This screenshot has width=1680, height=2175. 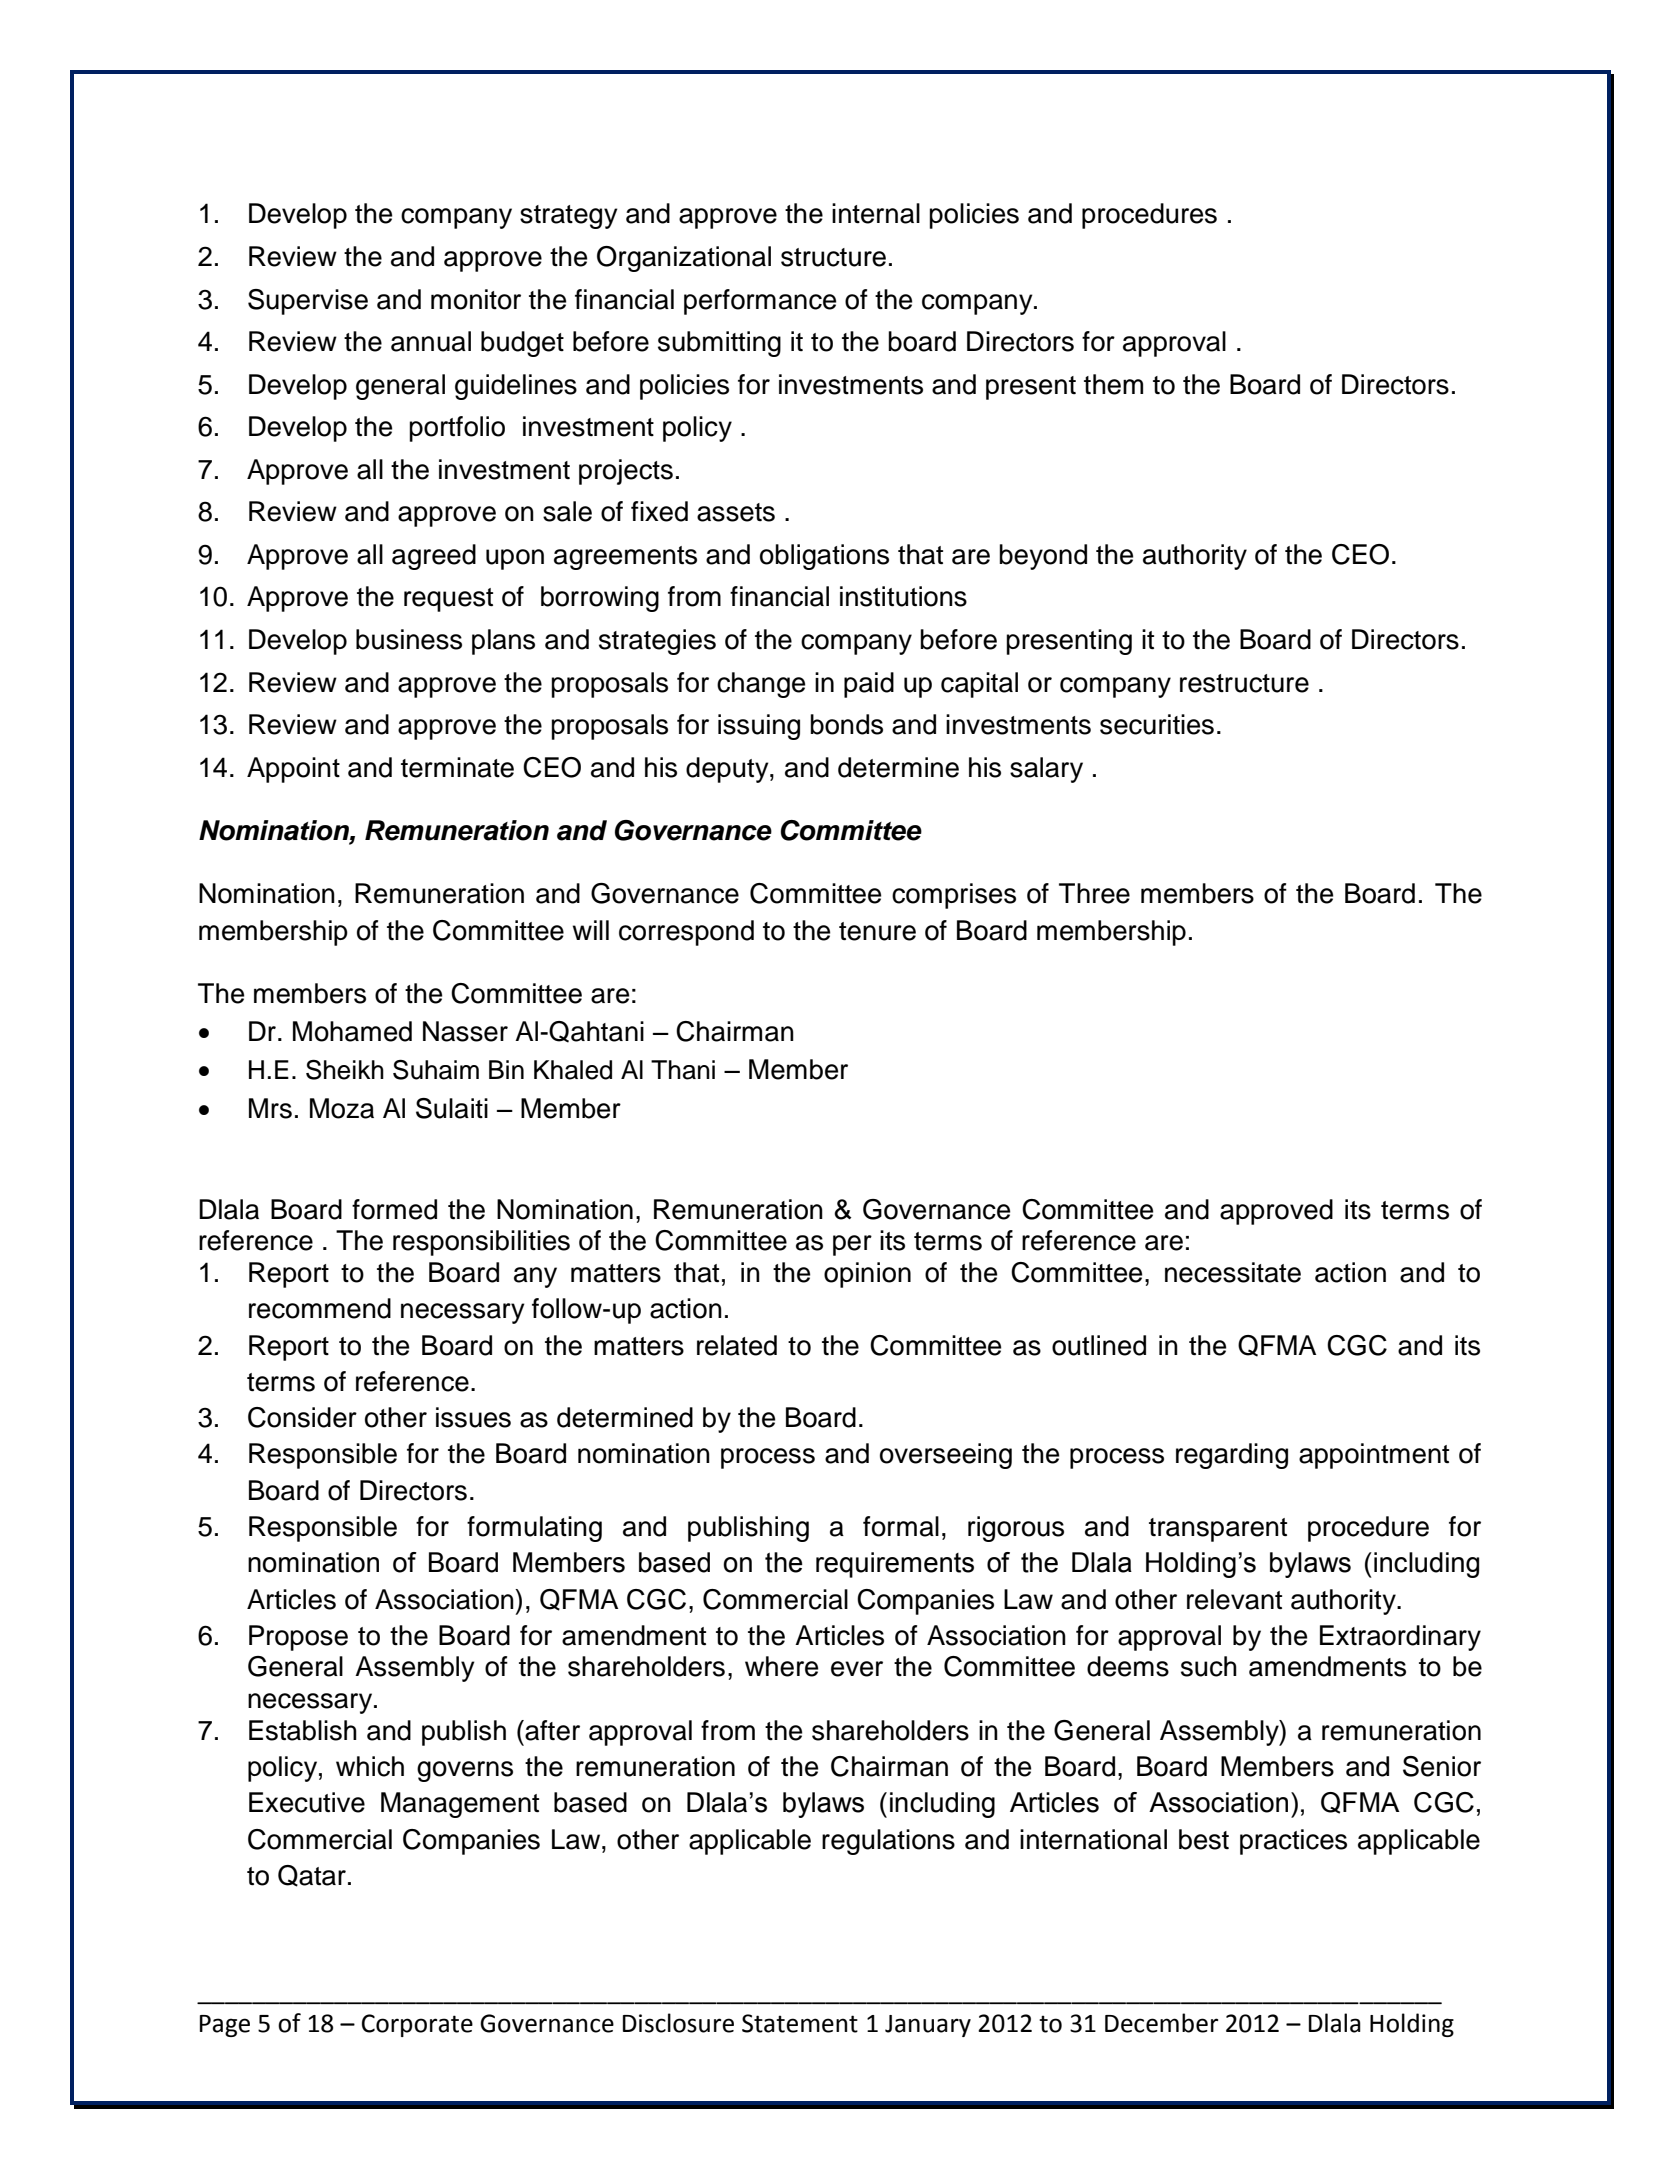 What do you see at coordinates (877, 931) in the screenshot?
I see `tenure` at bounding box center [877, 931].
